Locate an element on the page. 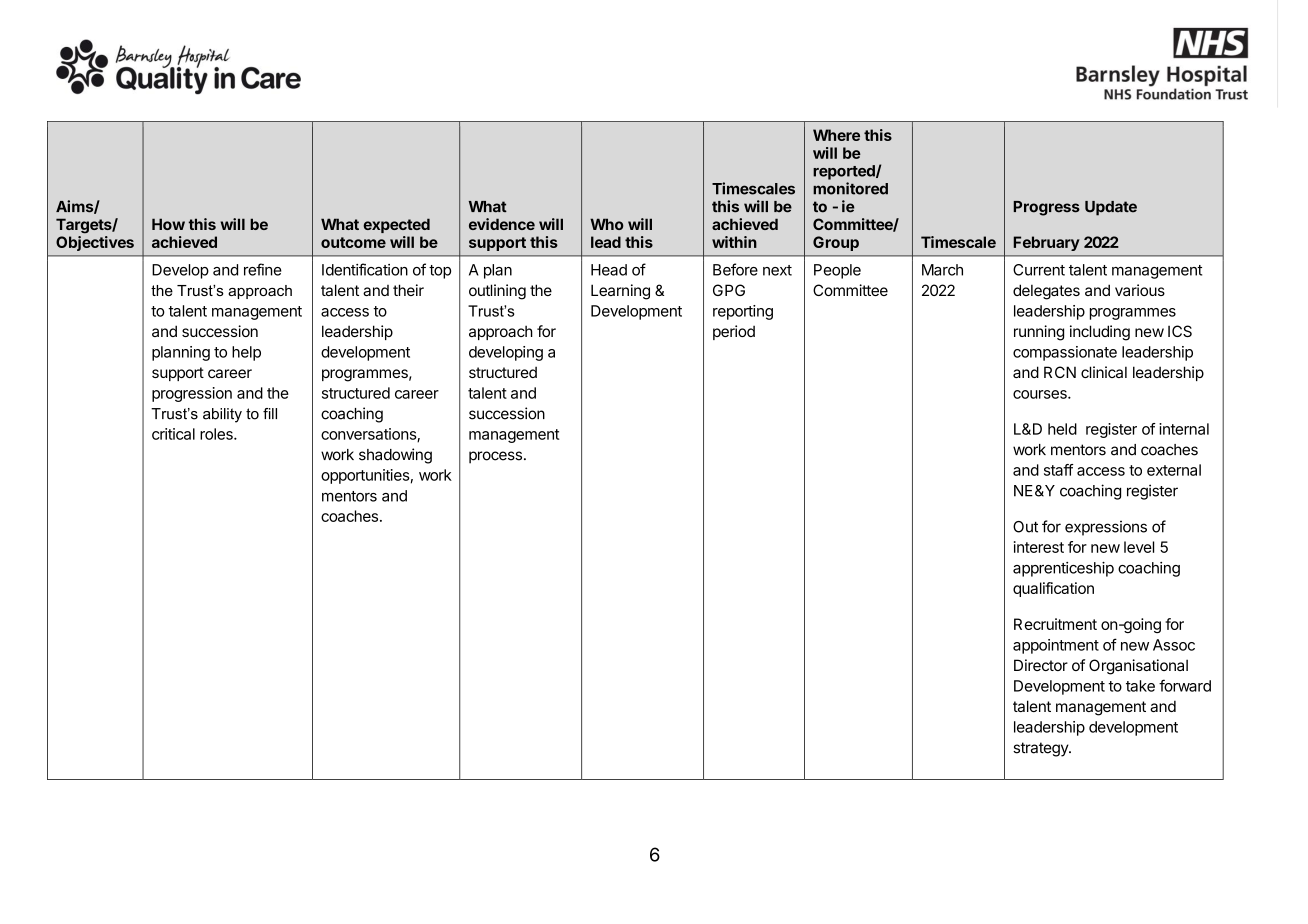 The image size is (1308, 924). strategy is located at coordinates (1041, 749).
